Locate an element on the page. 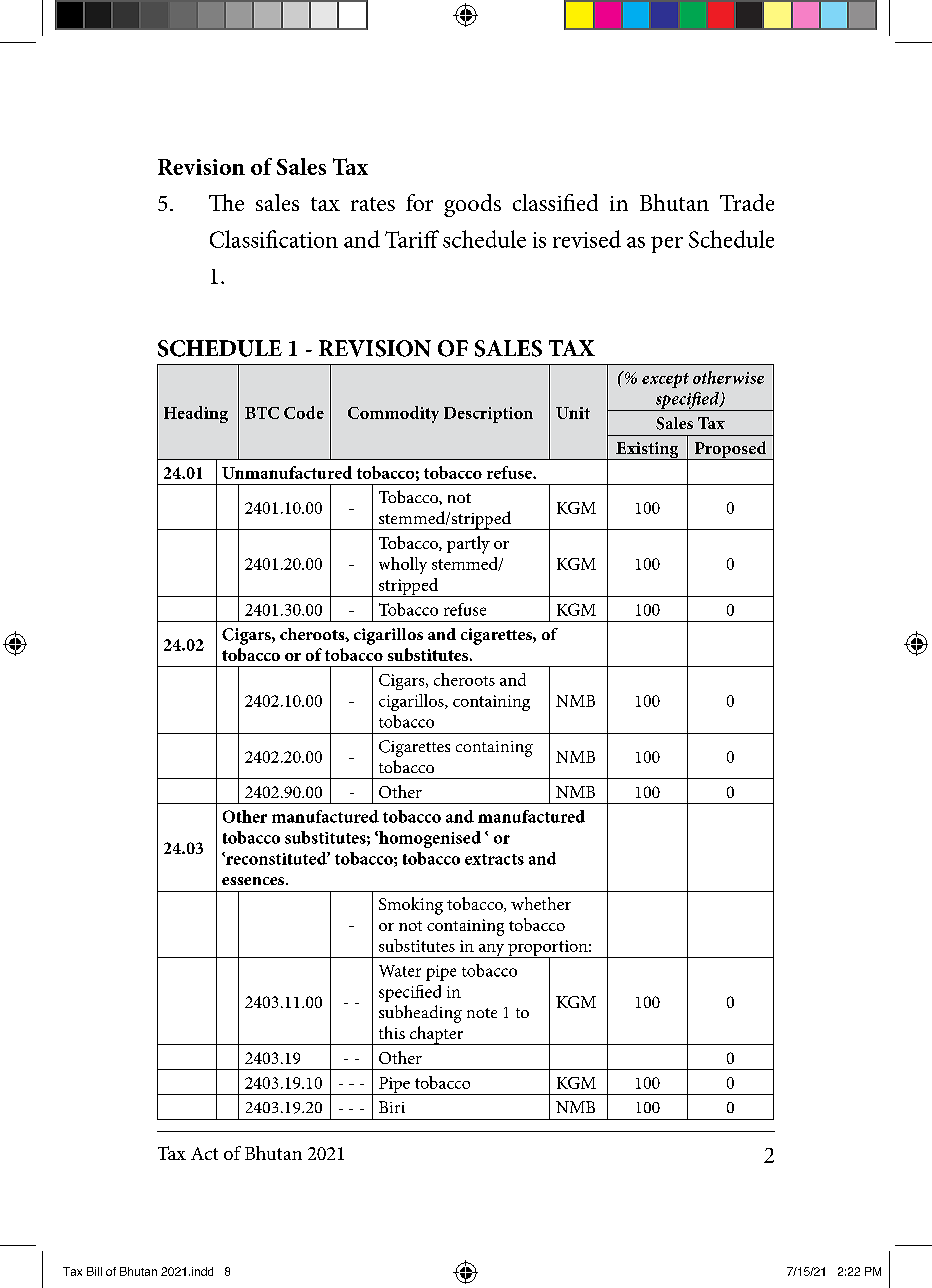  Classification is located at coordinates (274, 239).
